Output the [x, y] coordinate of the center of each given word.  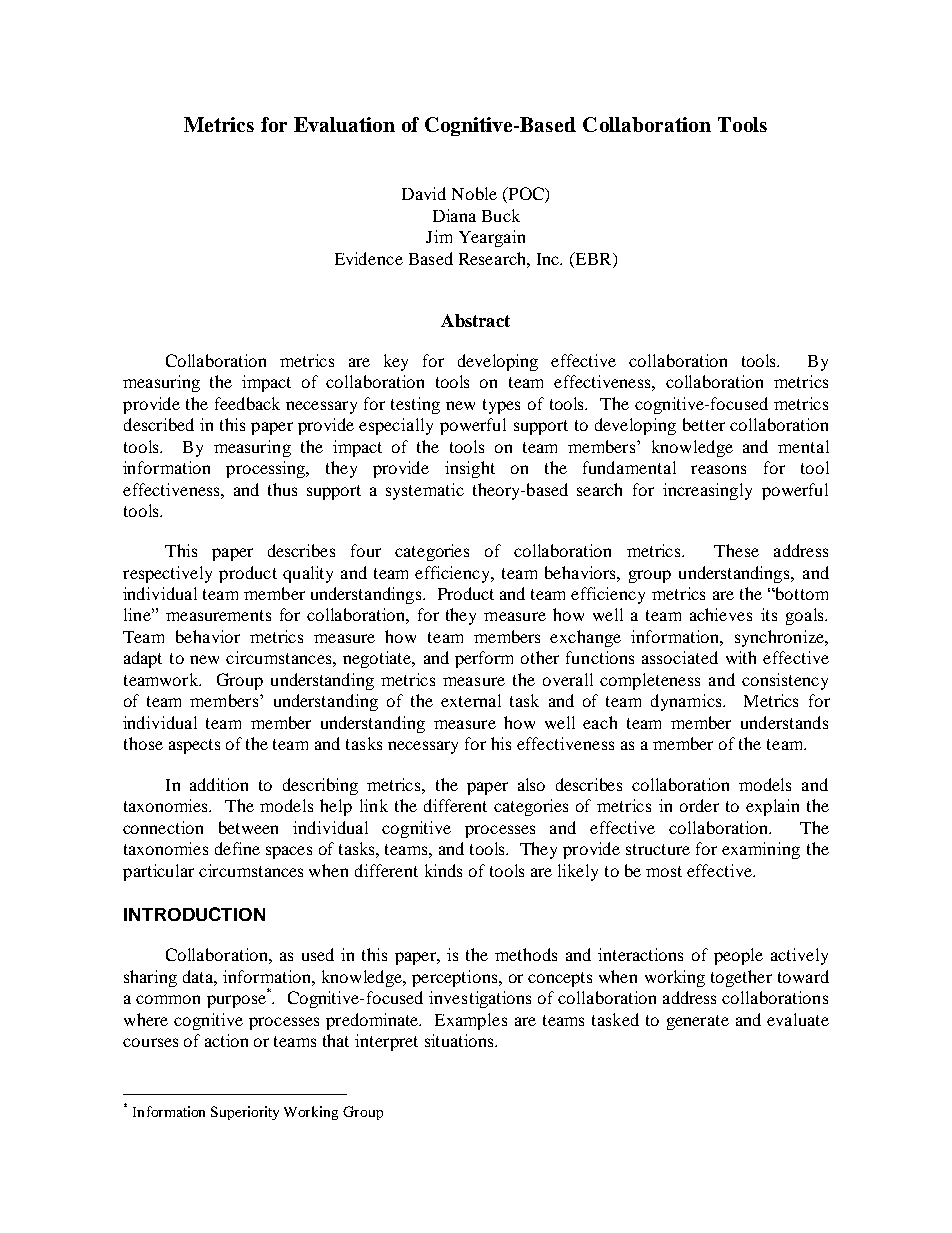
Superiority [245, 1113]
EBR [593, 258]
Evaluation [344, 124]
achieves [721, 614]
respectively [167, 574]
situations [460, 1040]
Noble [474, 193]
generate [698, 1022]
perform [484, 659]
